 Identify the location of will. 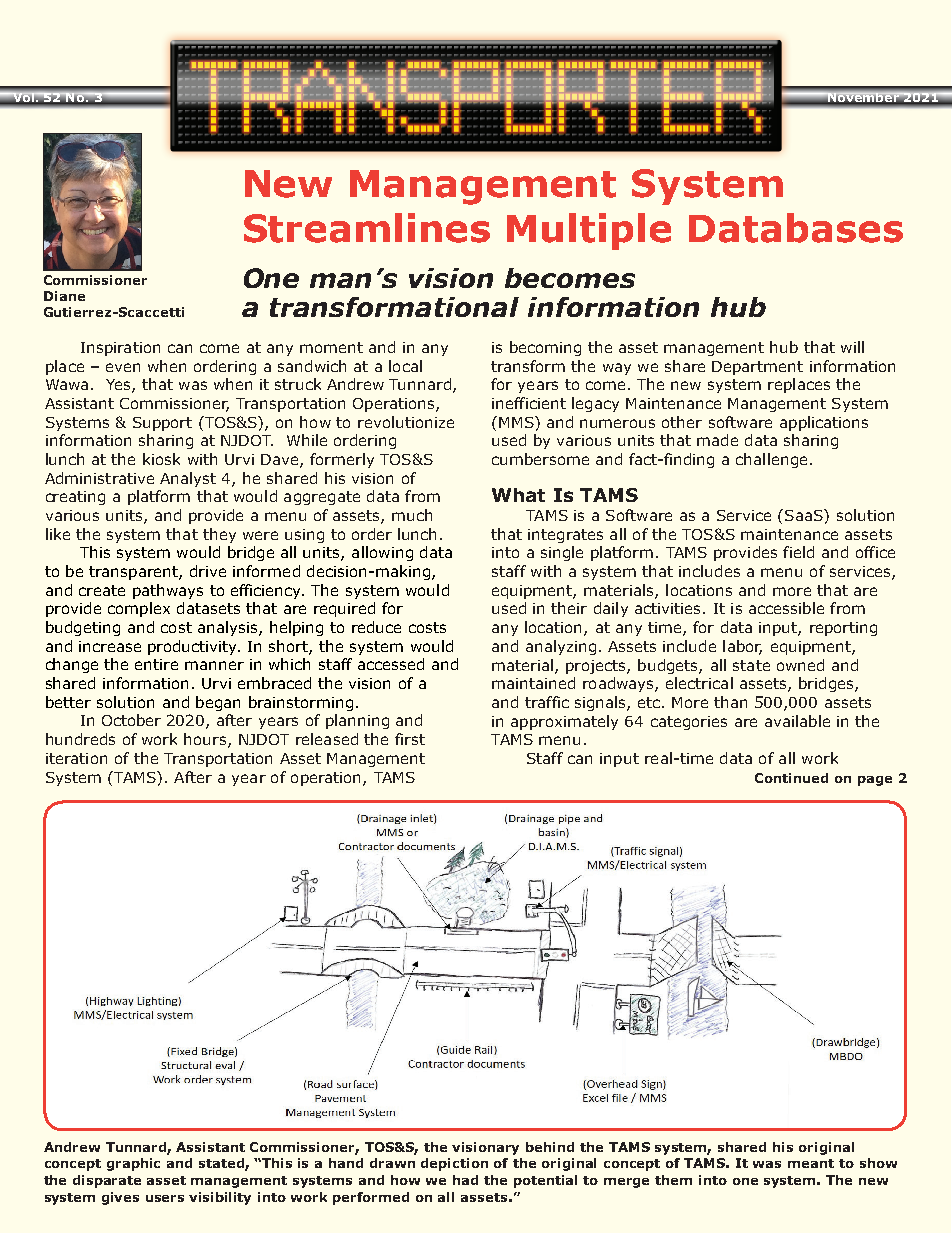
(852, 347).
